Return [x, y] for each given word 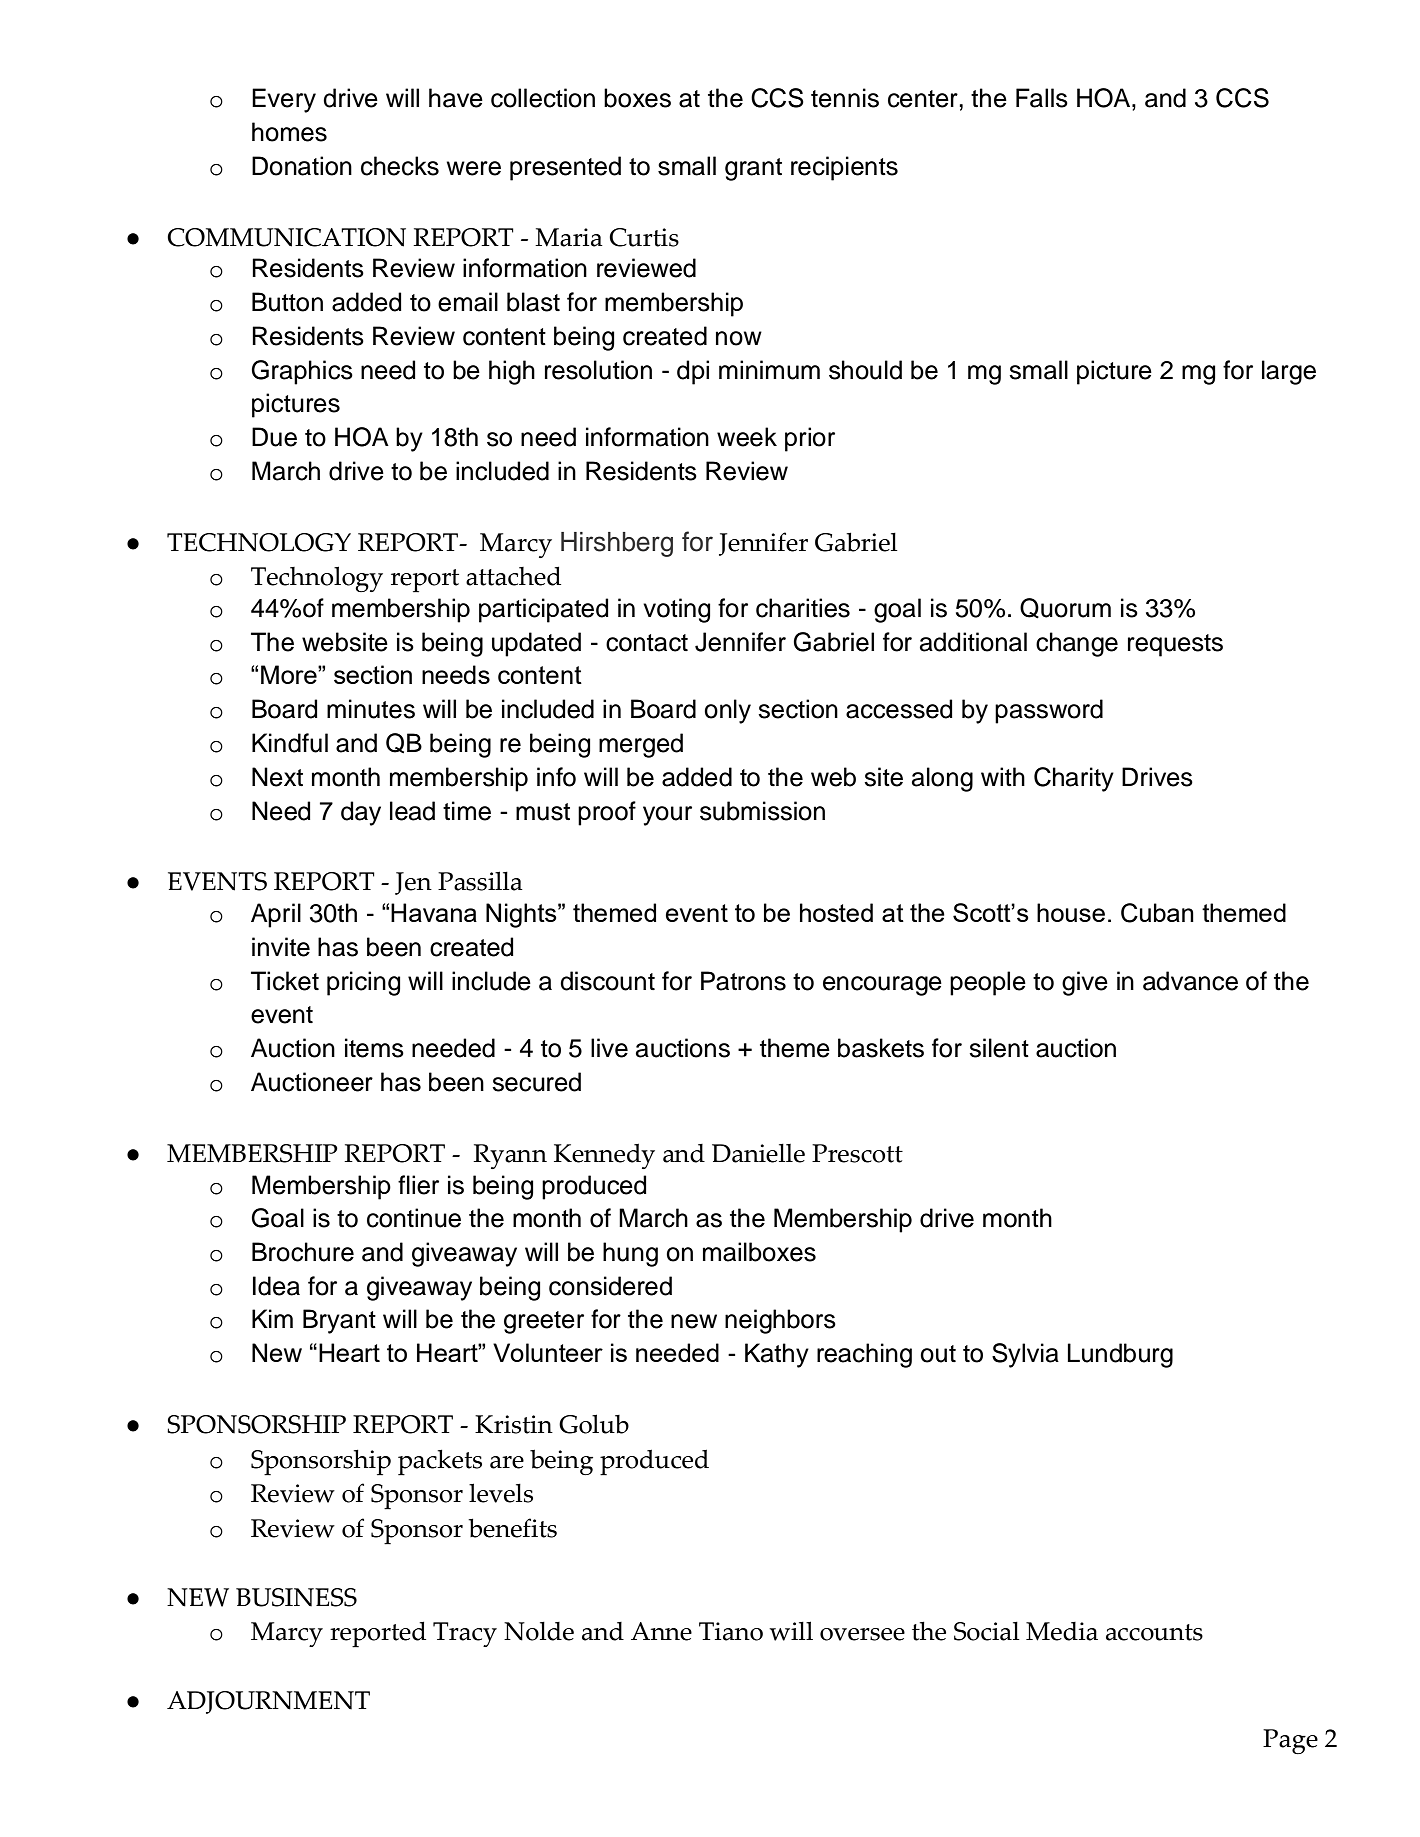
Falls [1042, 98]
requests [1175, 645]
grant [753, 169]
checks [400, 166]
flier [418, 1185]
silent [999, 1048]
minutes [371, 709]
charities [803, 608]
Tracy [465, 1634]
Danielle [758, 1153]
